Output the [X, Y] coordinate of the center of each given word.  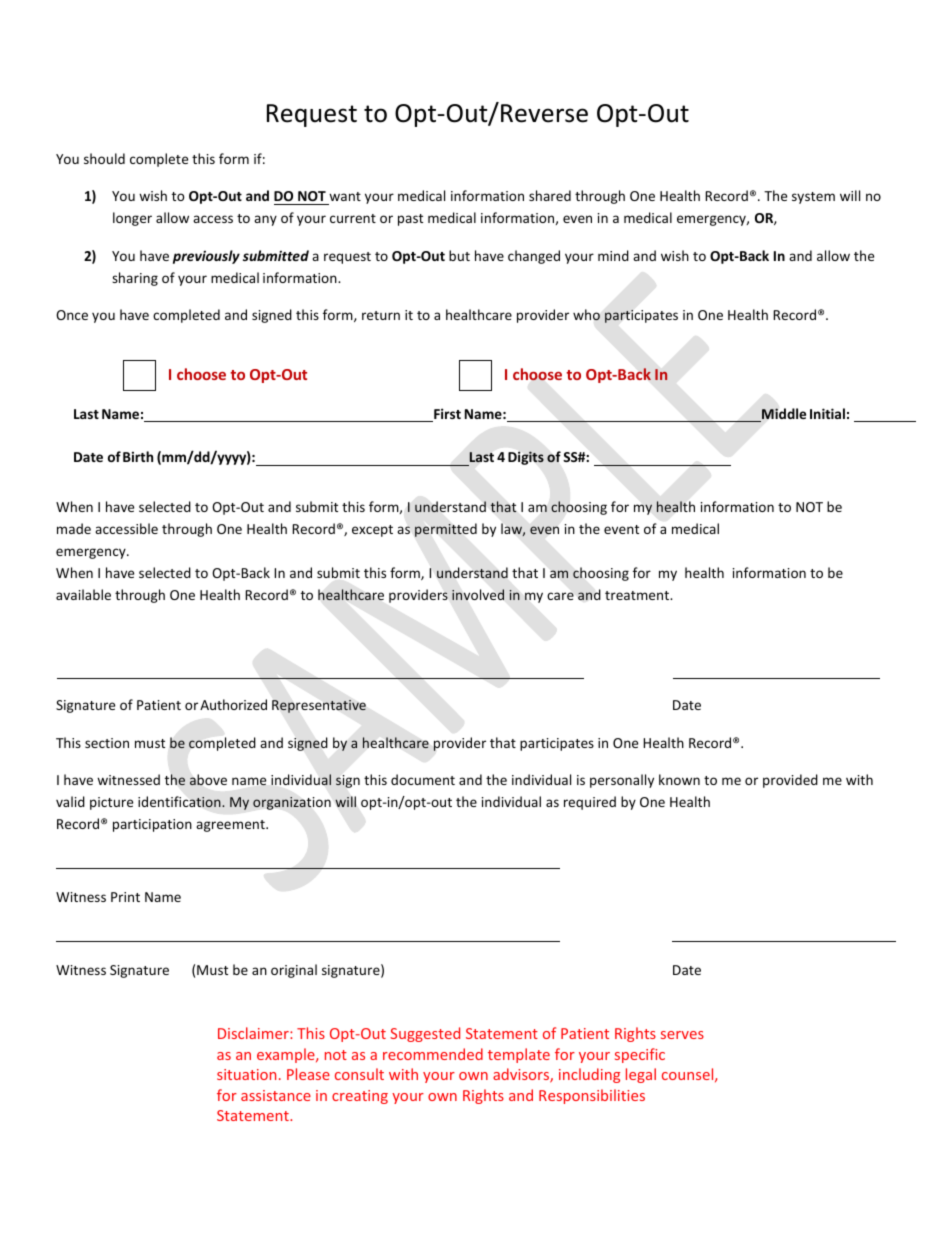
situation [246, 1074]
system [813, 198]
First [446, 415]
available [83, 594]
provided [790, 781]
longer [132, 219]
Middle [783, 415]
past [410, 220]
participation [152, 825]
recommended [433, 1054]
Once [72, 315]
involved [478, 594]
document [423, 779]
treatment [638, 595]
